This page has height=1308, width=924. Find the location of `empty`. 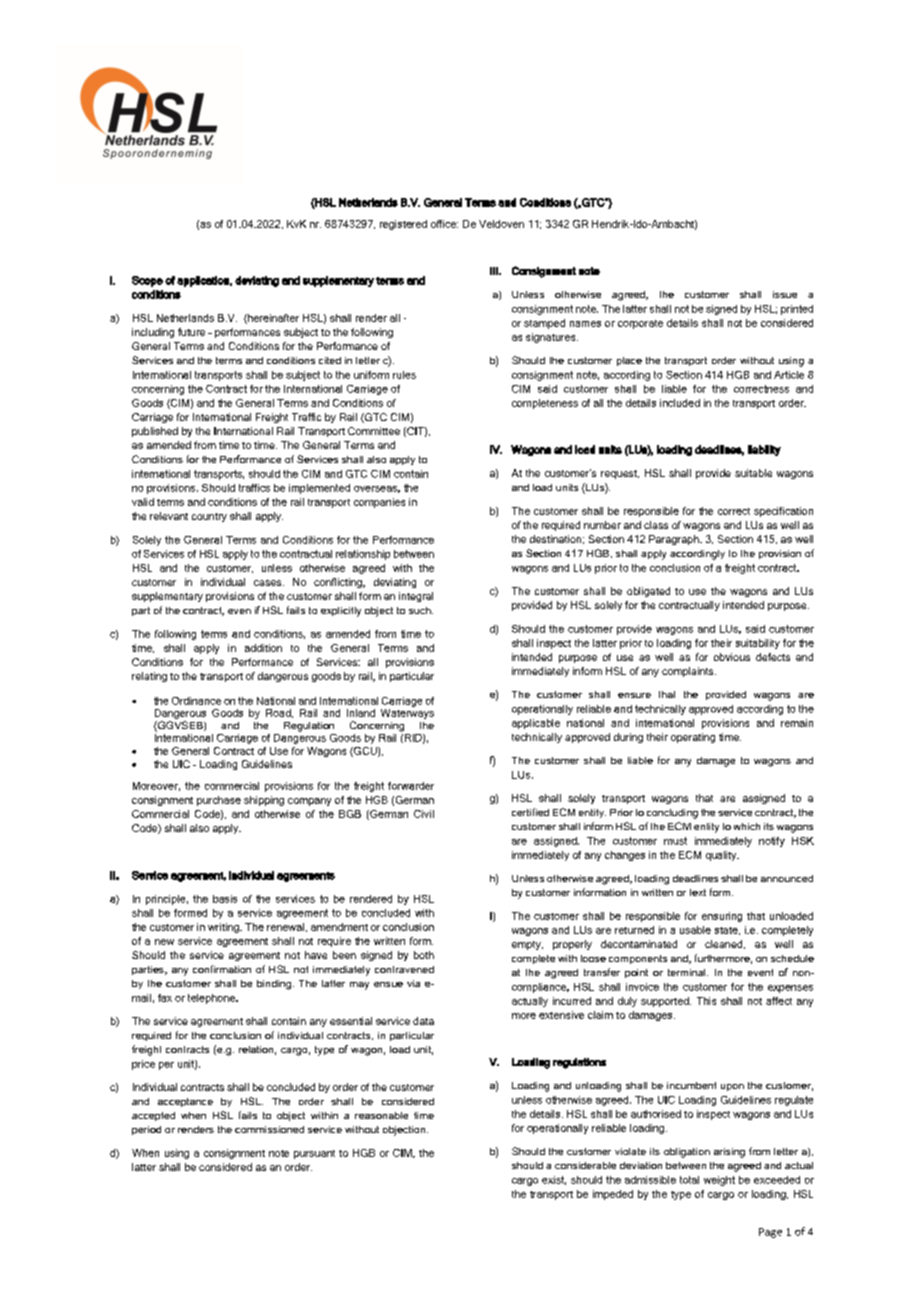

empty is located at coordinates (527, 945).
